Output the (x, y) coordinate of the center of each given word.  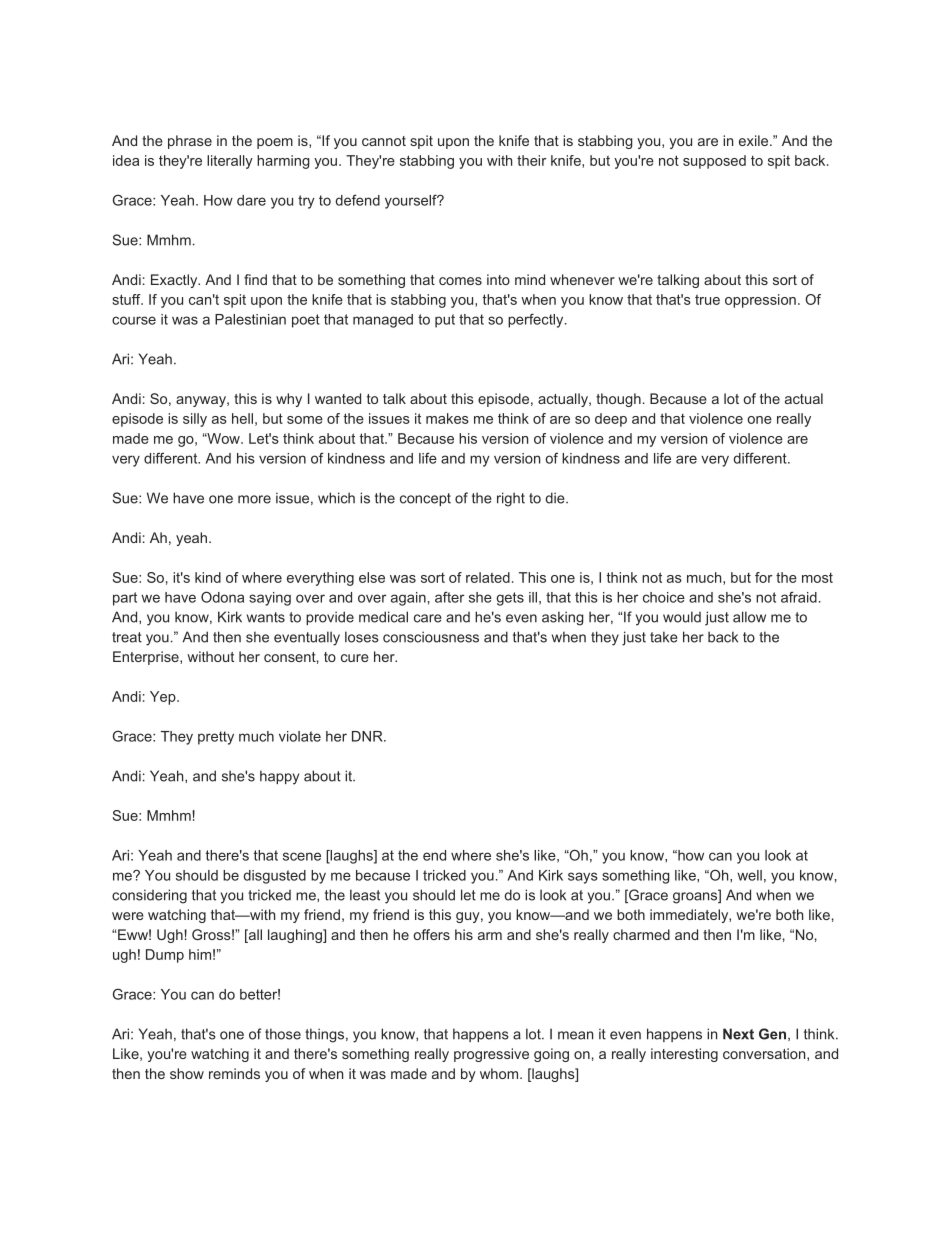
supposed (714, 162)
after (449, 597)
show (187, 1073)
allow (749, 617)
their (531, 160)
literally (230, 162)
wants (266, 617)
